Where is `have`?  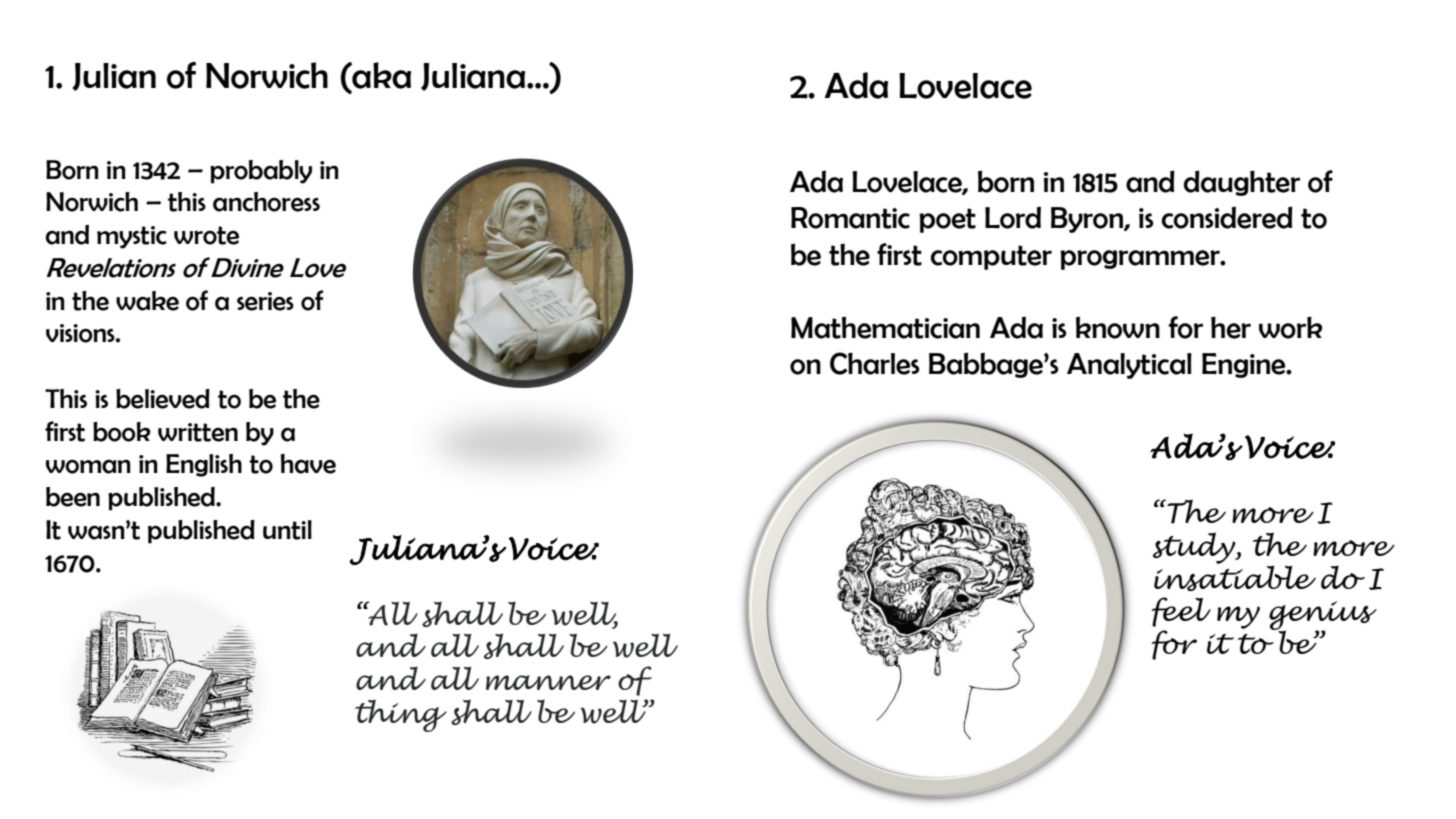
have is located at coordinates (308, 464).
